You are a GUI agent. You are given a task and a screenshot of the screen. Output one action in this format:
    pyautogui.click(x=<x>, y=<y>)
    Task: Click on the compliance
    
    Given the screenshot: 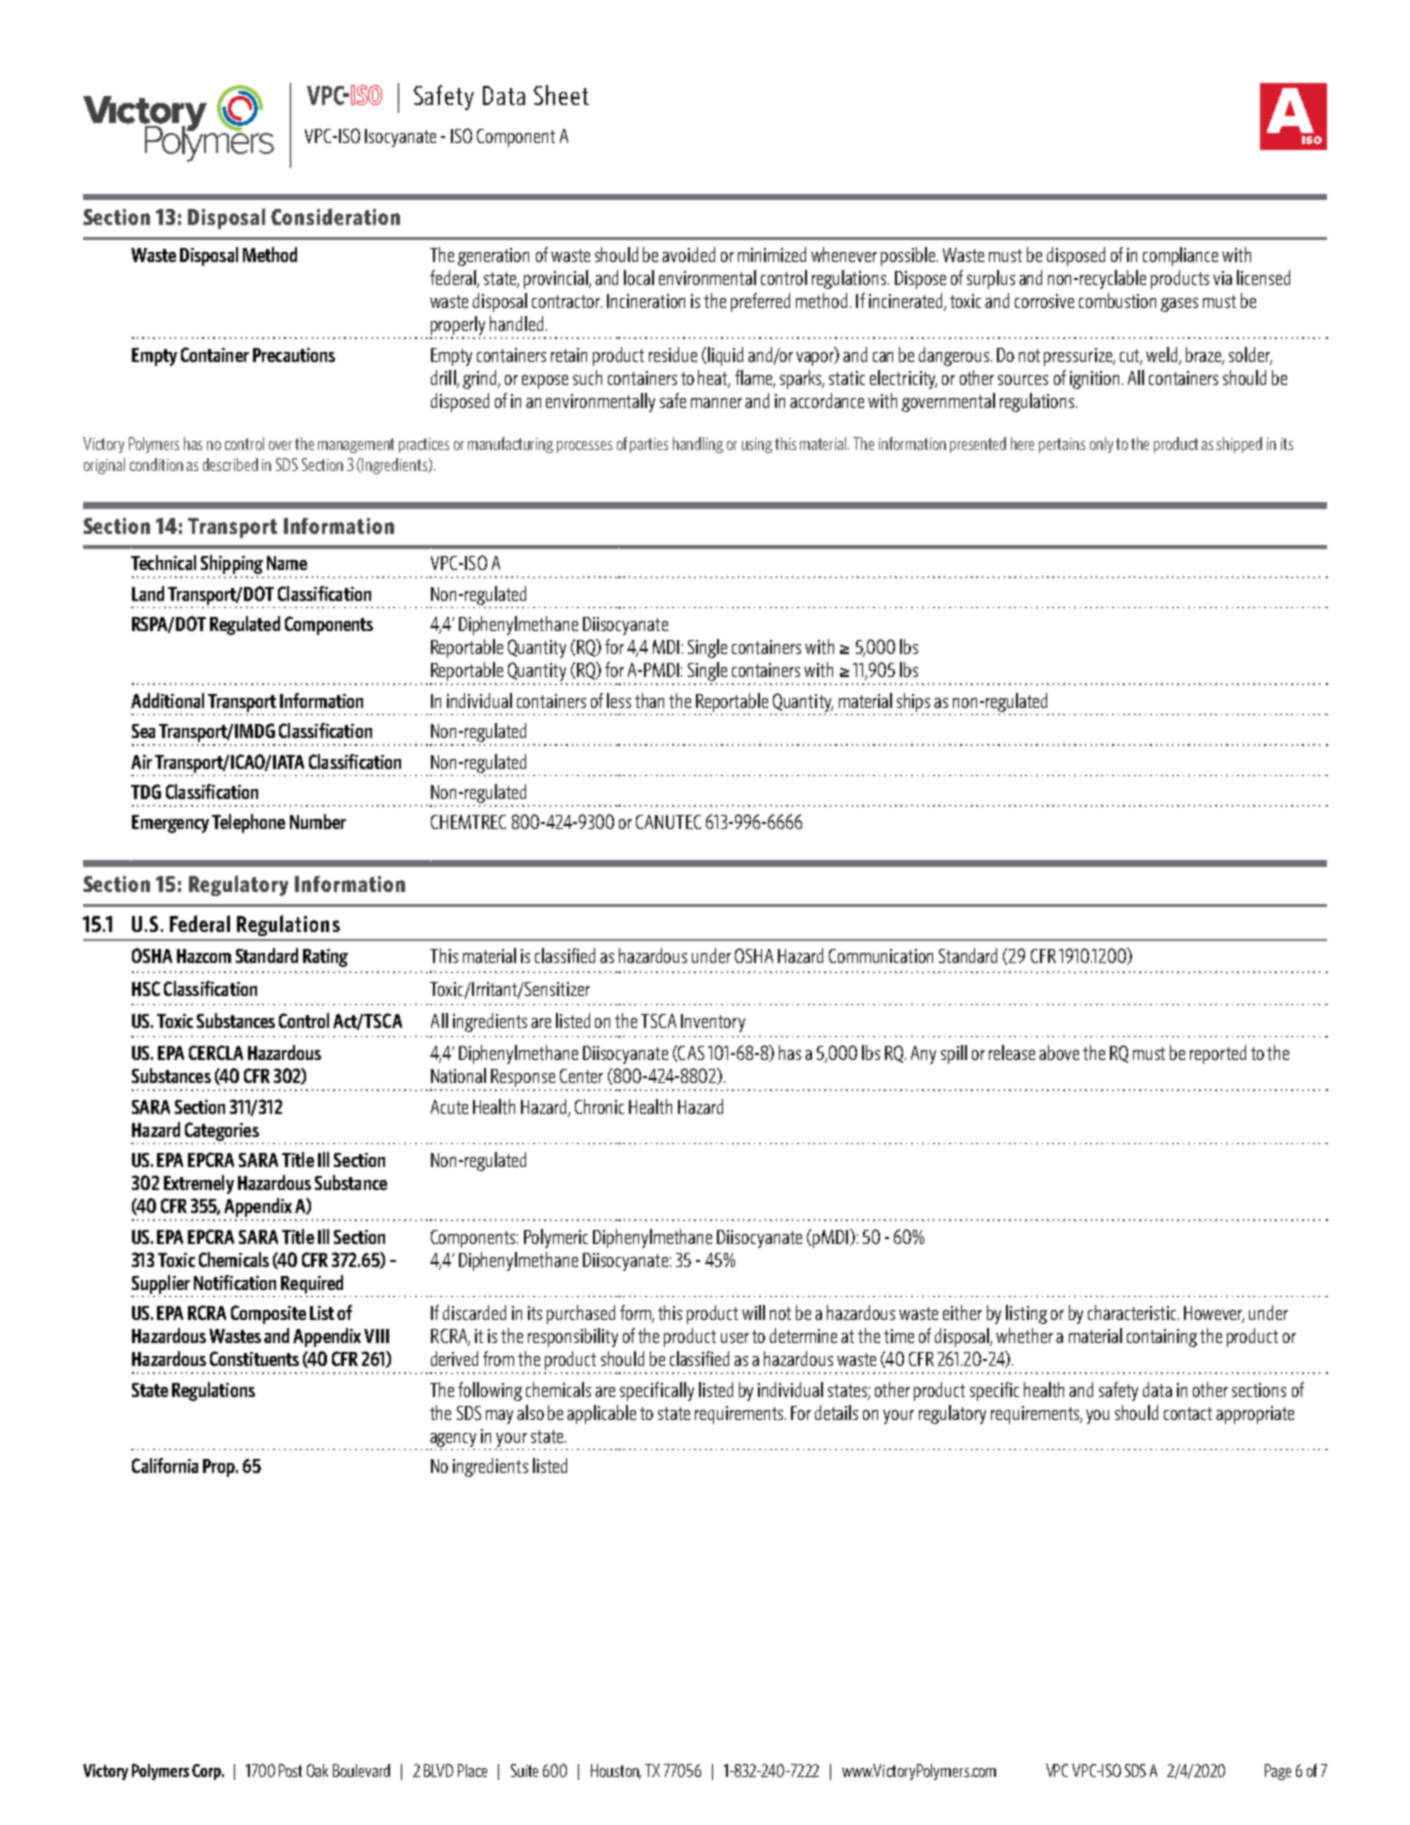 What is the action you would take?
    pyautogui.click(x=1180, y=256)
